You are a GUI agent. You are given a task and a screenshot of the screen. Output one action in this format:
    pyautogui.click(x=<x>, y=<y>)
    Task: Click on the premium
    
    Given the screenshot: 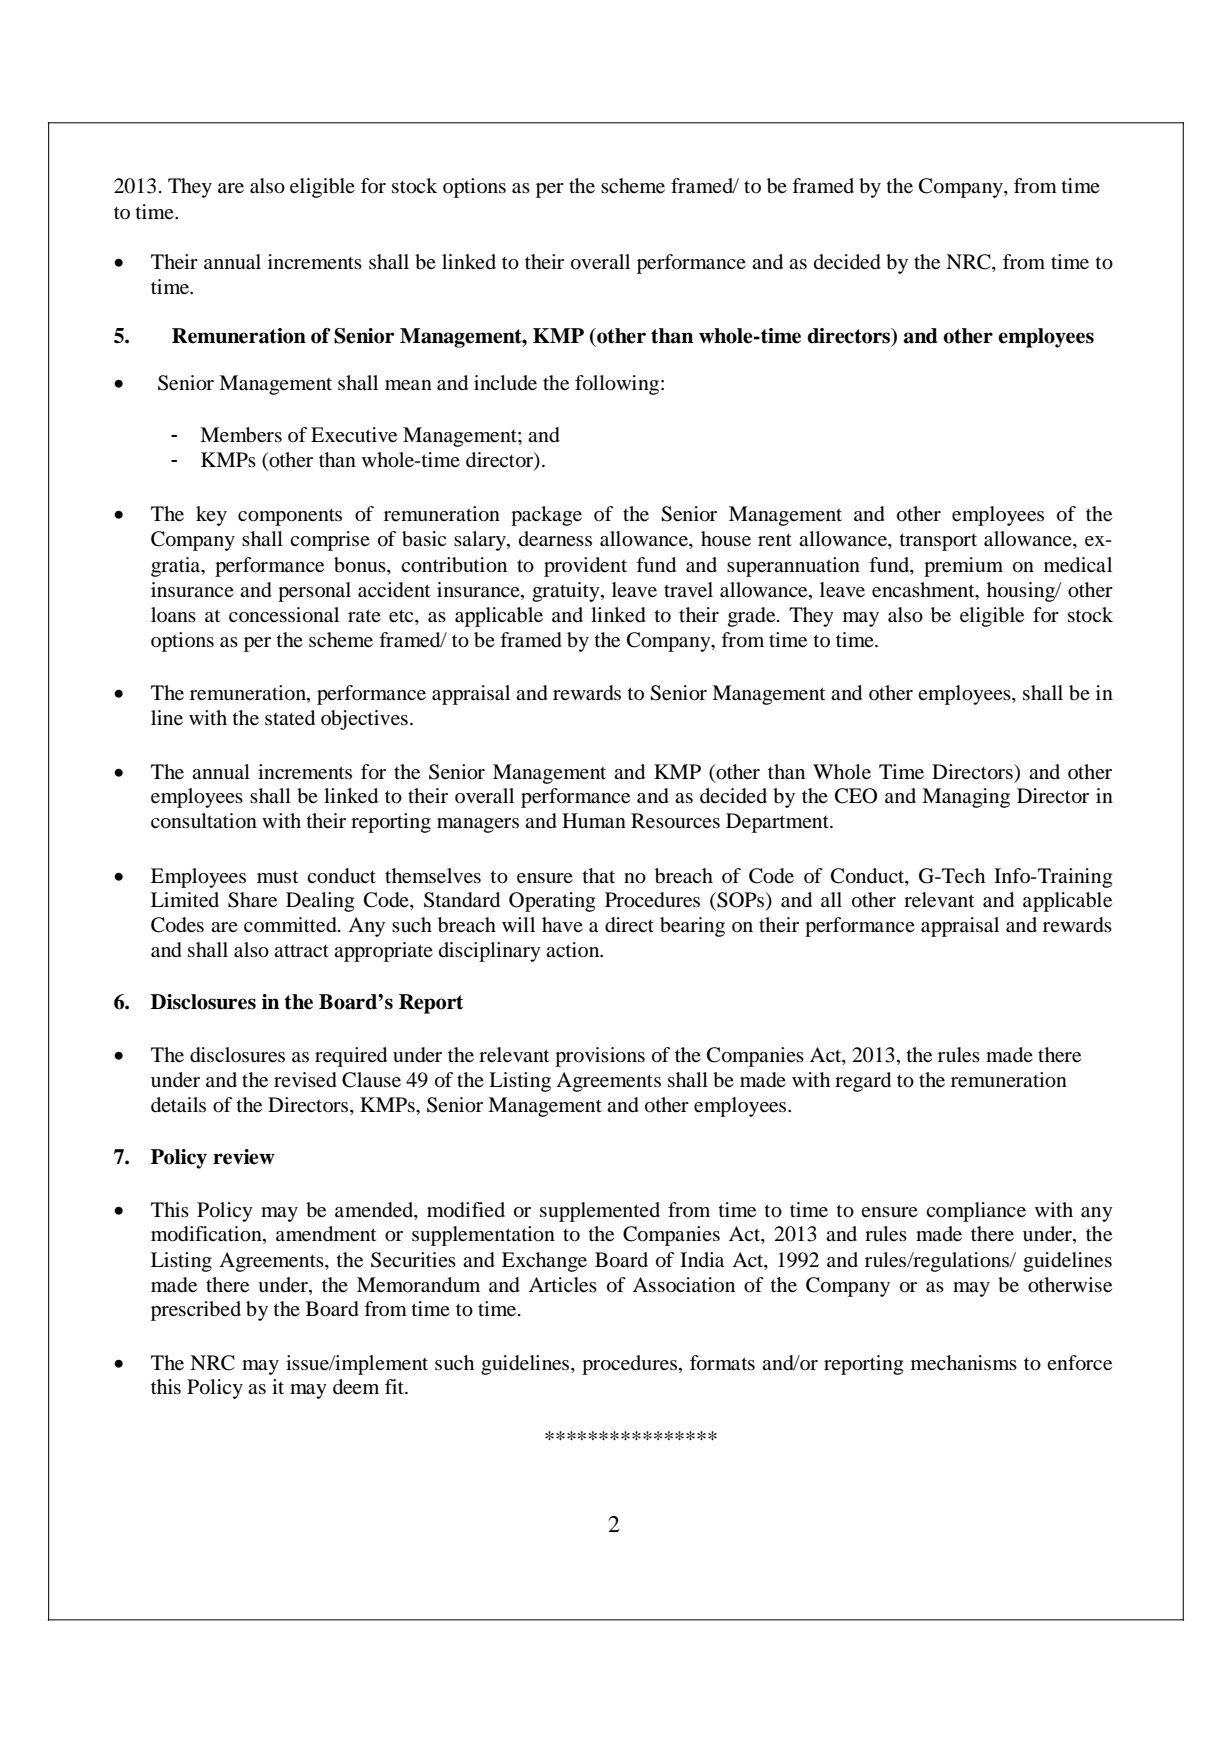 What is the action you would take?
    pyautogui.click(x=963, y=567)
